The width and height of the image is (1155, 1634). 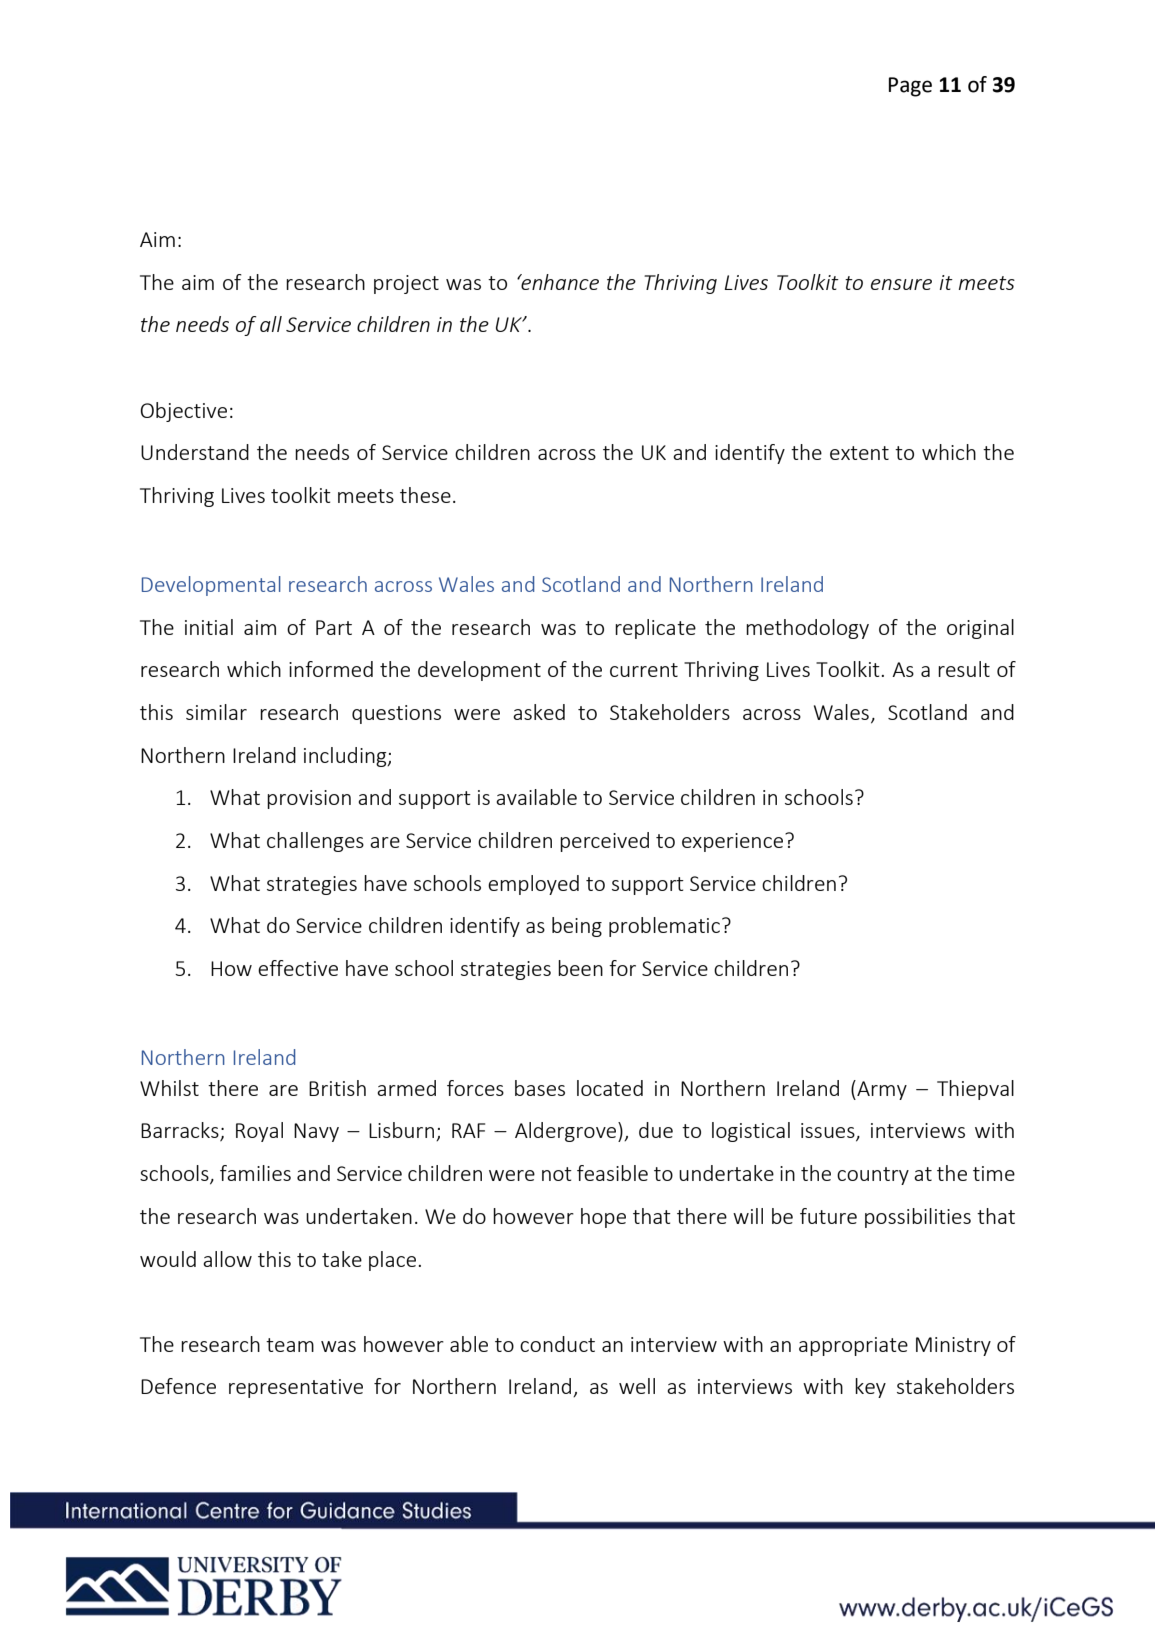 I want to click on being, so click(x=577, y=927).
